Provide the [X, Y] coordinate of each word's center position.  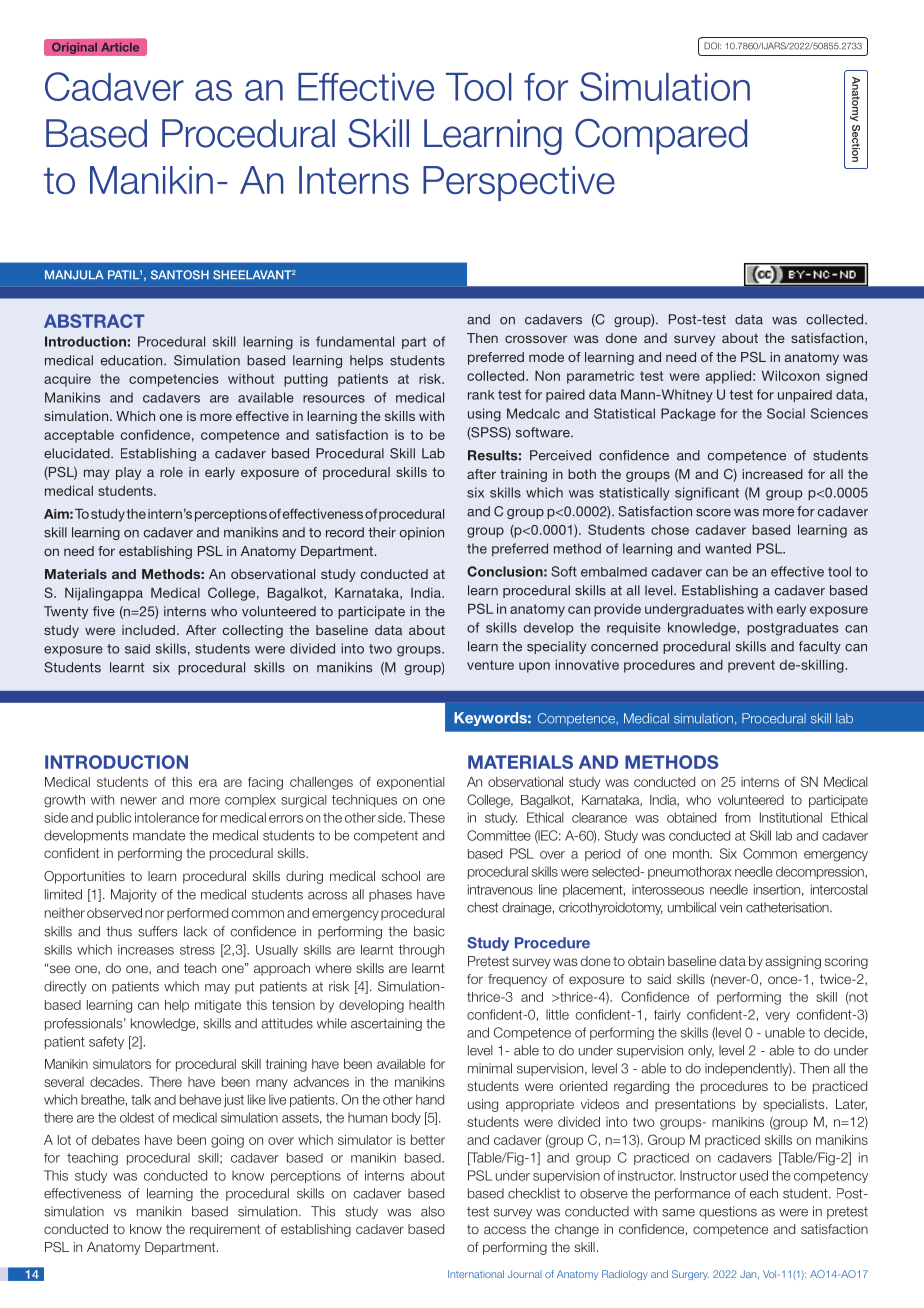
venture [490, 665]
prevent [751, 666]
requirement [225, 1230]
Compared [661, 136]
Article [120, 47]
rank [481, 395]
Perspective [519, 183]
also [433, 1211]
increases [146, 949]
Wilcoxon [791, 376]
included [148, 630]
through [421, 951]
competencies [174, 380]
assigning [793, 962]
